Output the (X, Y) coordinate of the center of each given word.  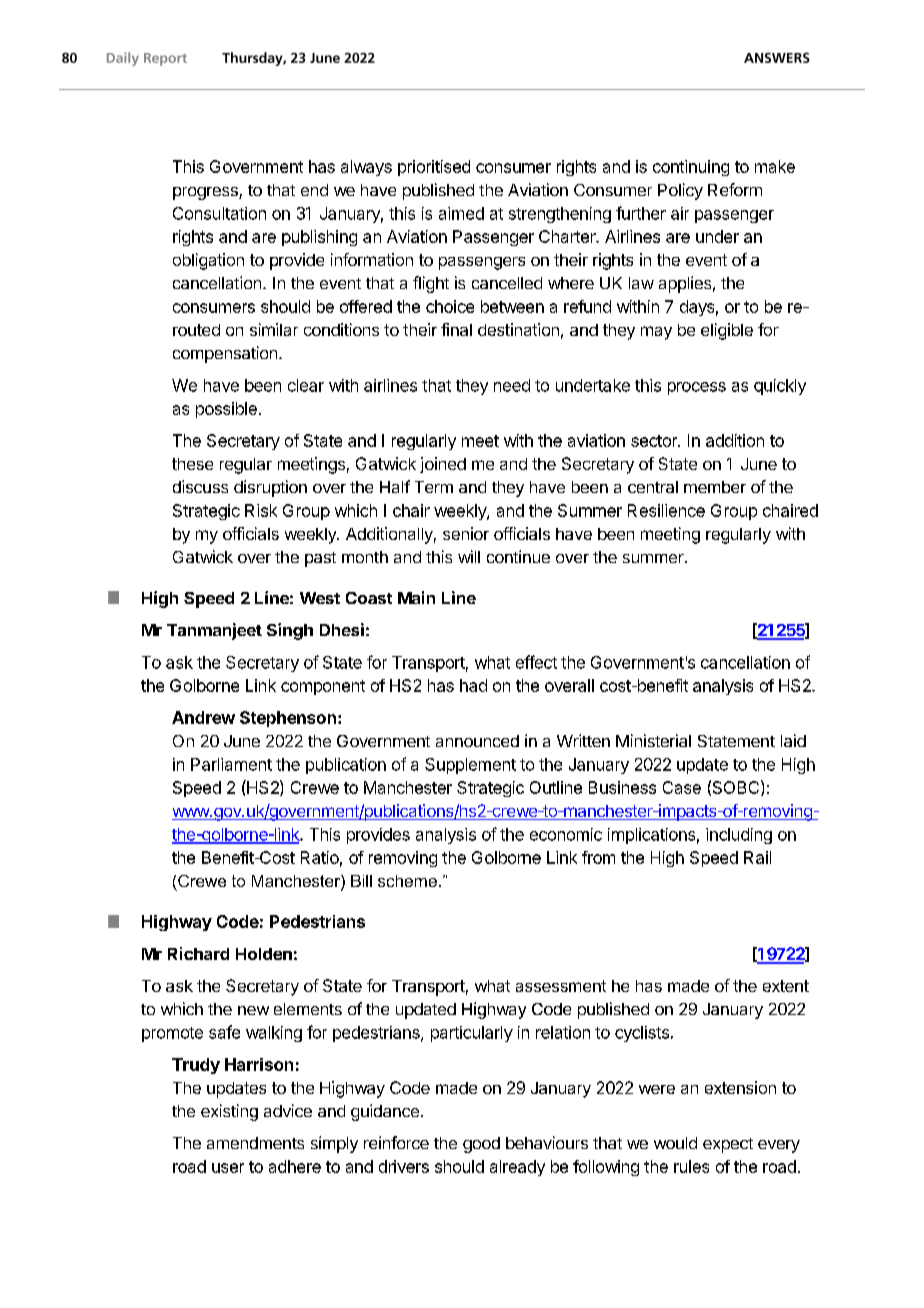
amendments (255, 1143)
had (473, 685)
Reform (735, 189)
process (697, 388)
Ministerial (653, 740)
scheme (407, 881)
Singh (290, 631)
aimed (461, 213)
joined (443, 465)
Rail (757, 857)
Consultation (219, 213)
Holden (264, 954)
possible (226, 410)
